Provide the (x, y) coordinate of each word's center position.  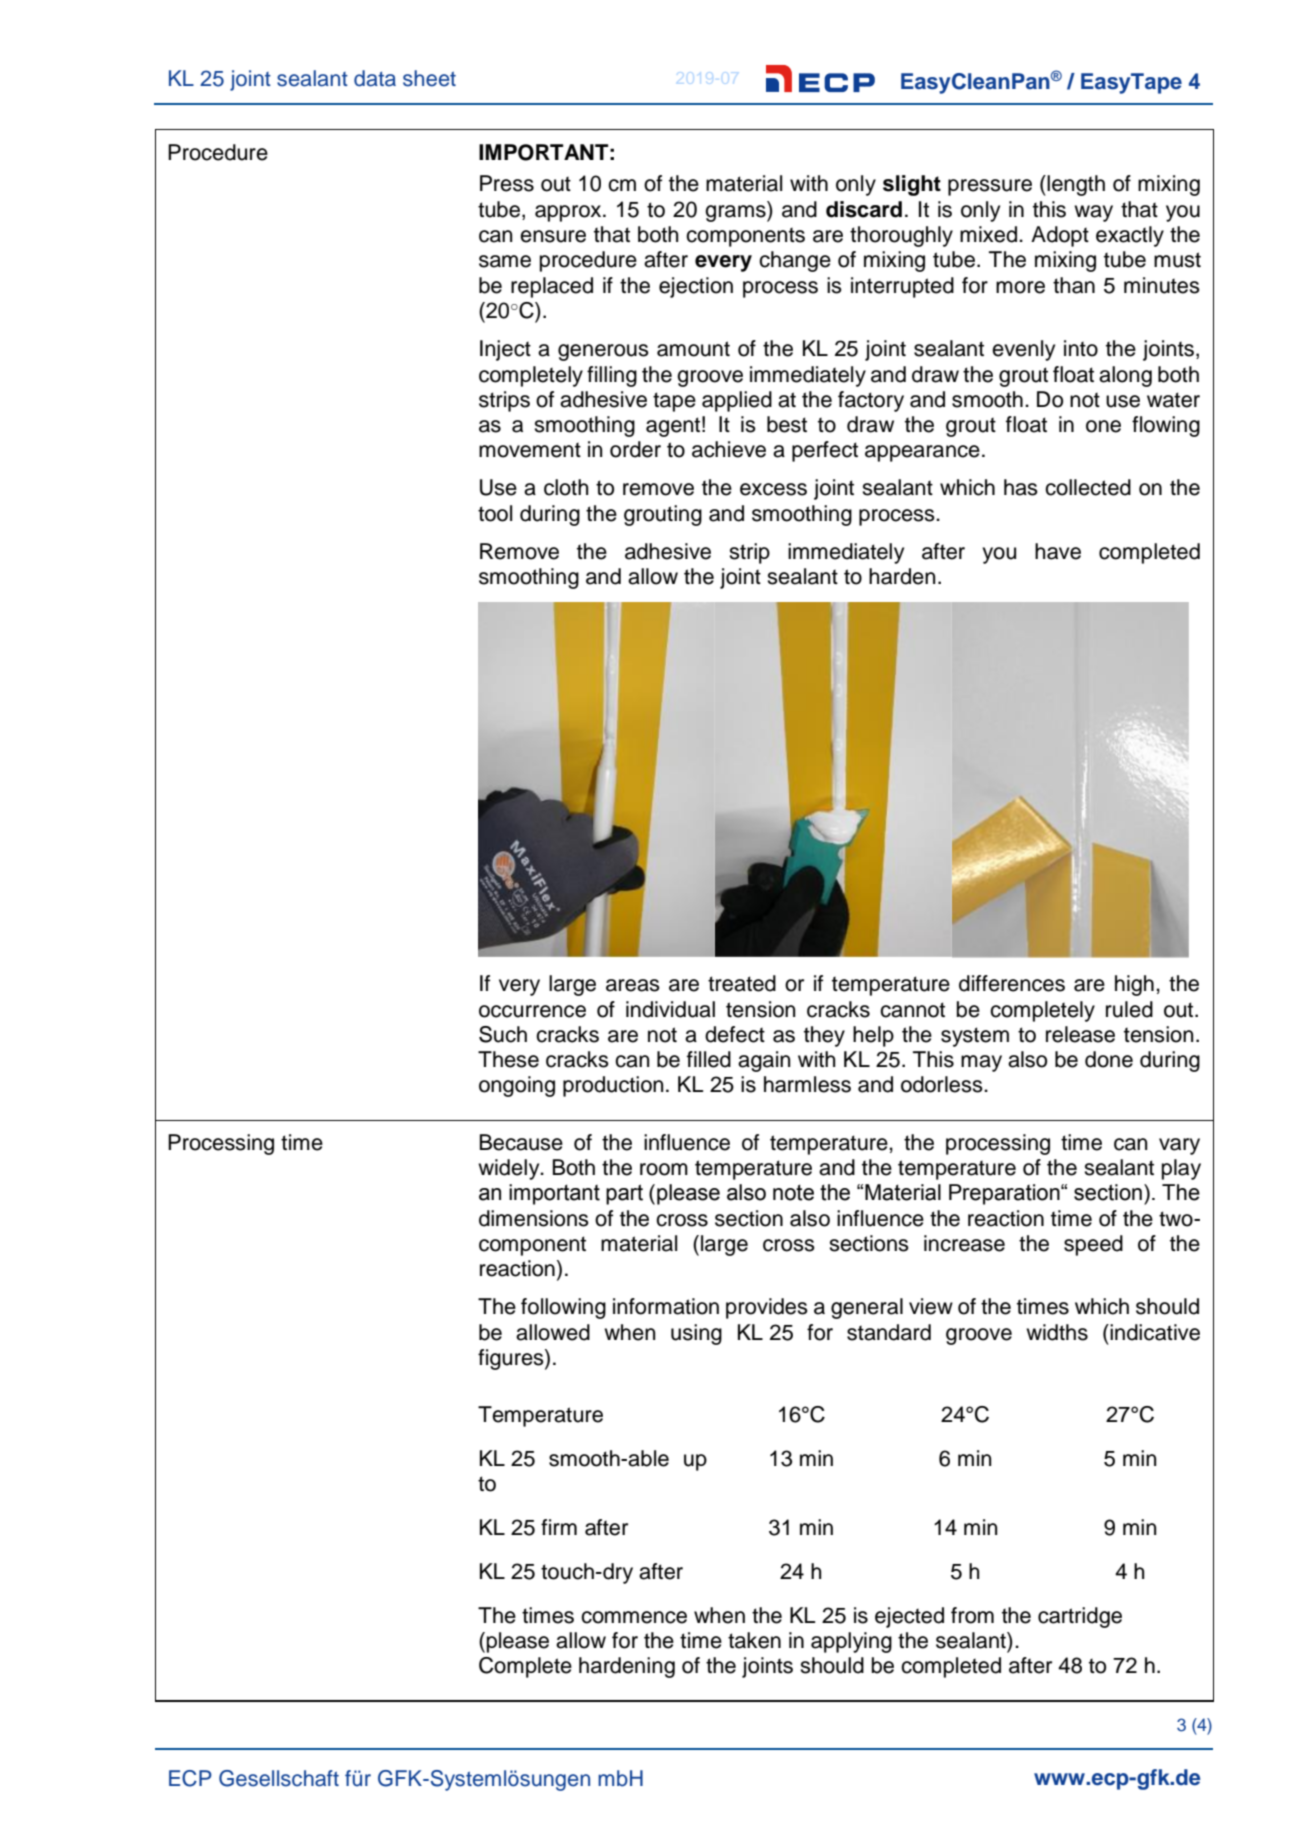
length (1075, 185)
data (375, 78)
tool (495, 513)
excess (773, 489)
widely (510, 1169)
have (1058, 551)
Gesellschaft (279, 1778)
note (793, 1192)
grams (736, 212)
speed (1093, 1245)
